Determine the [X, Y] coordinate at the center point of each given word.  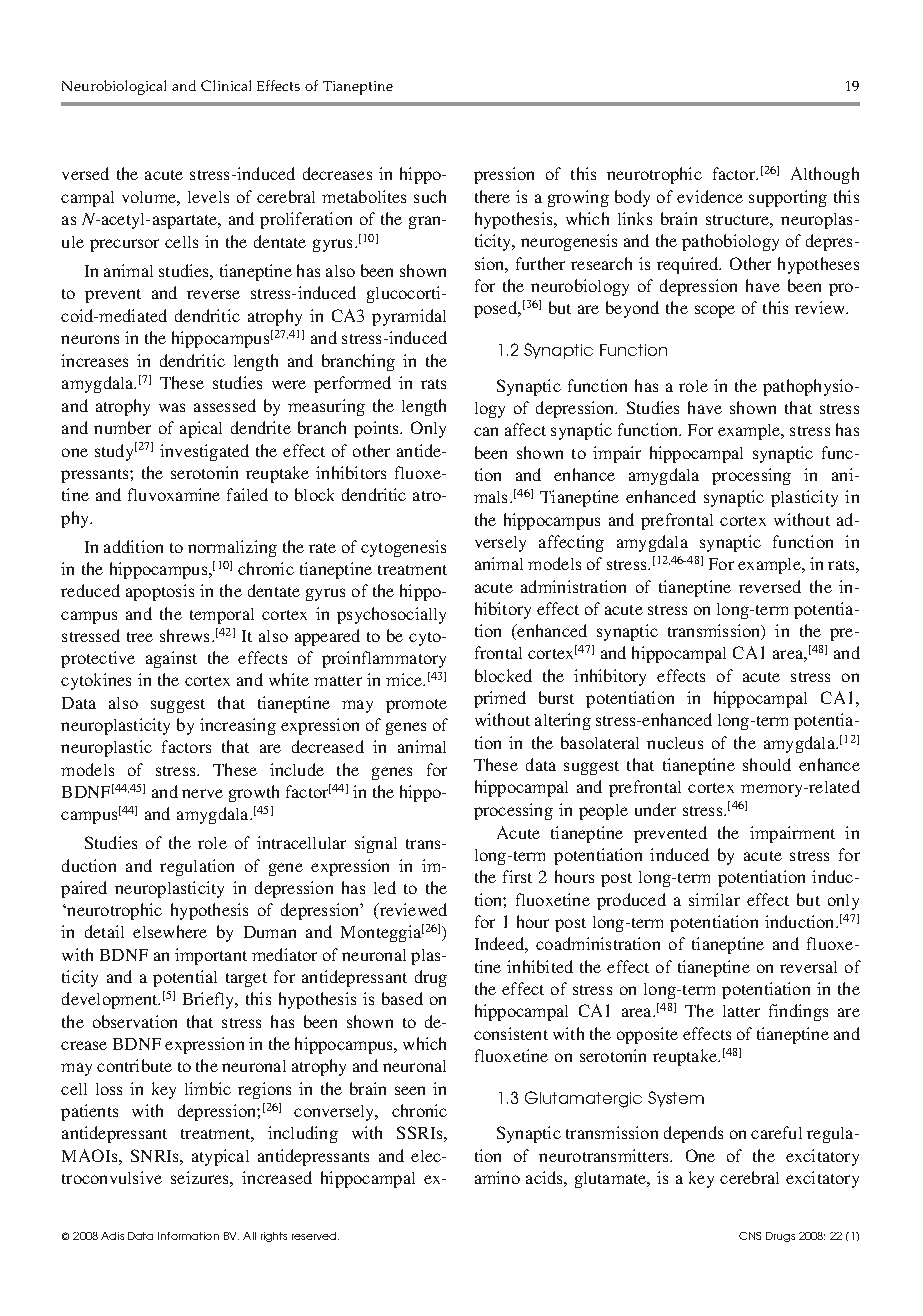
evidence [710, 196]
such [430, 196]
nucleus [675, 743]
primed [500, 699]
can [486, 431]
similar [714, 899]
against [171, 659]
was [172, 407]
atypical [220, 1157]
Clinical [226, 85]
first [517, 876]
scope [715, 311]
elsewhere [170, 931]
